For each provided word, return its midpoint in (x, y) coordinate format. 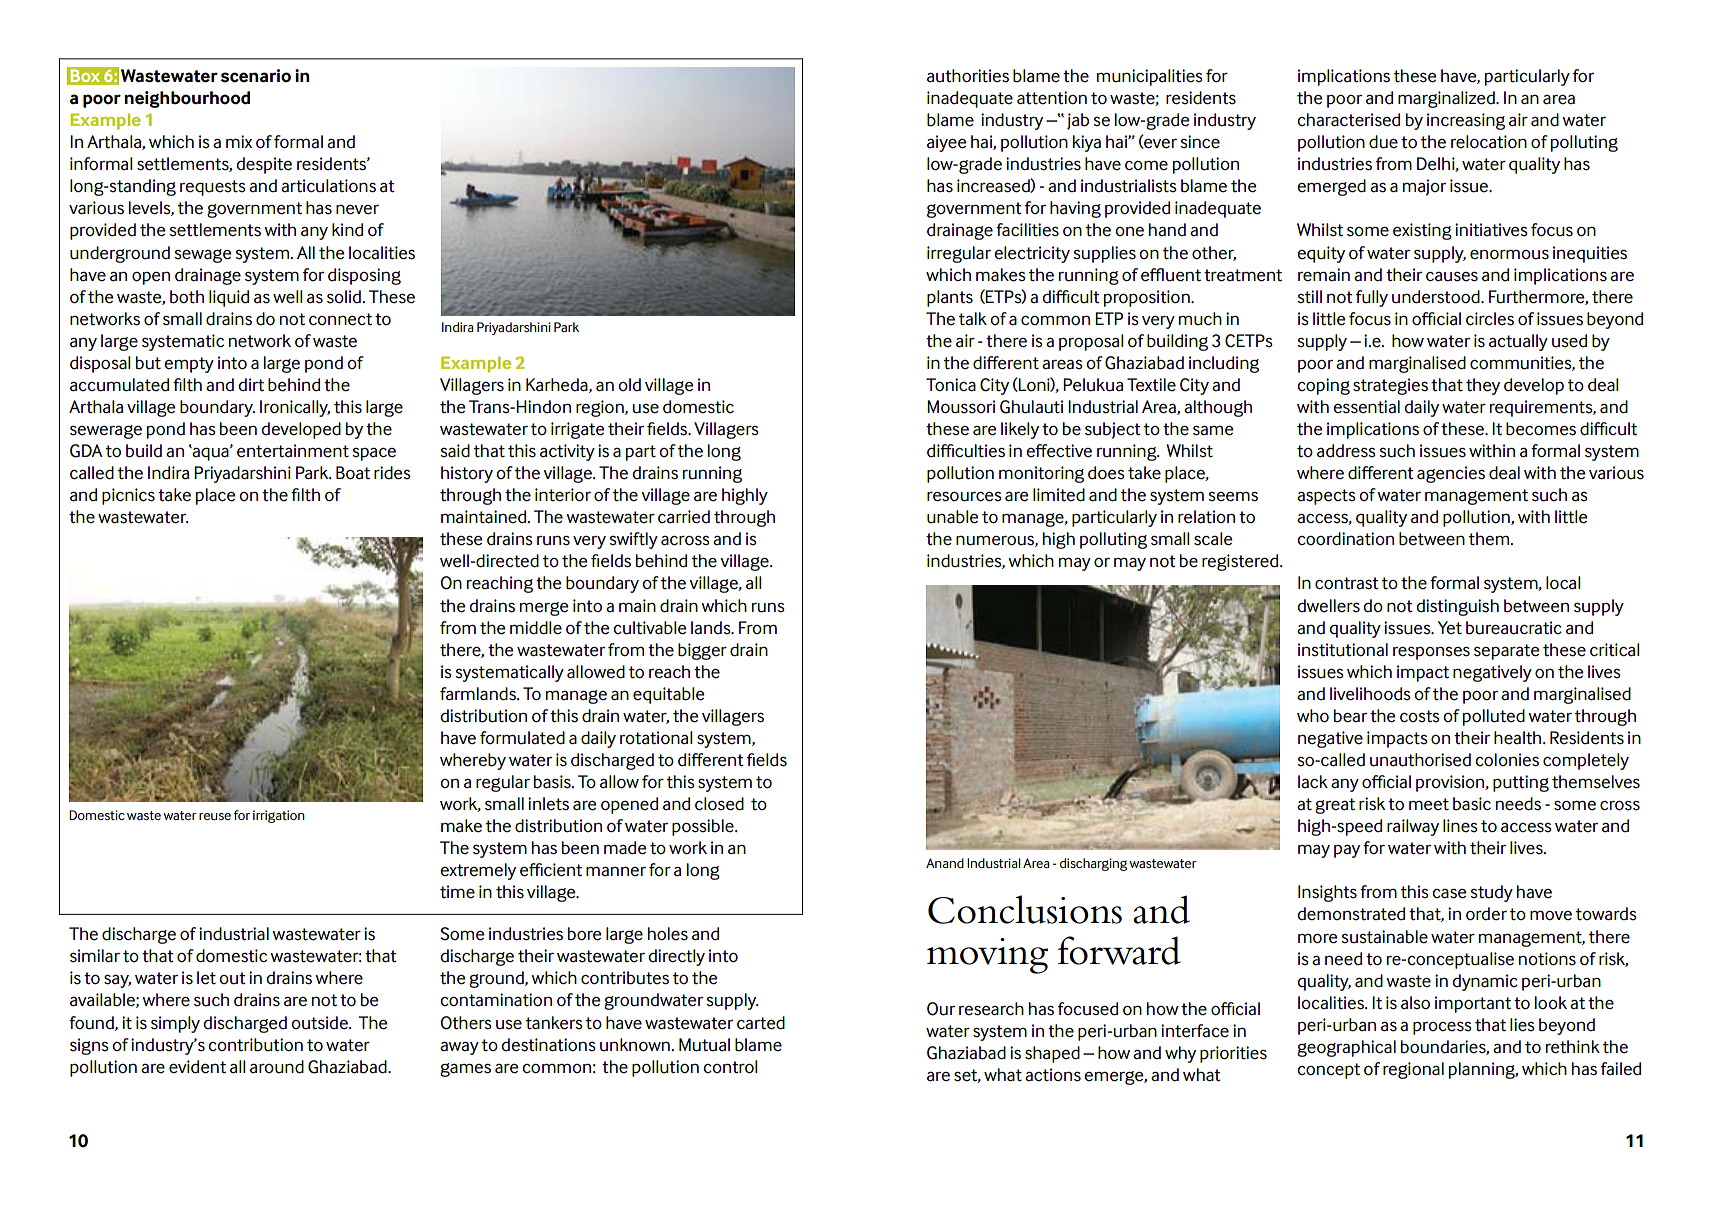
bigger (702, 651)
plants (950, 298)
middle (536, 628)
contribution (255, 1045)
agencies (1451, 474)
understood (1437, 297)
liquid (229, 298)
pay (1347, 851)
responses (1431, 653)
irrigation (279, 816)
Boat (353, 473)
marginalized (1447, 99)
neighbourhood (187, 99)
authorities (968, 76)
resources (964, 497)
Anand (945, 863)
